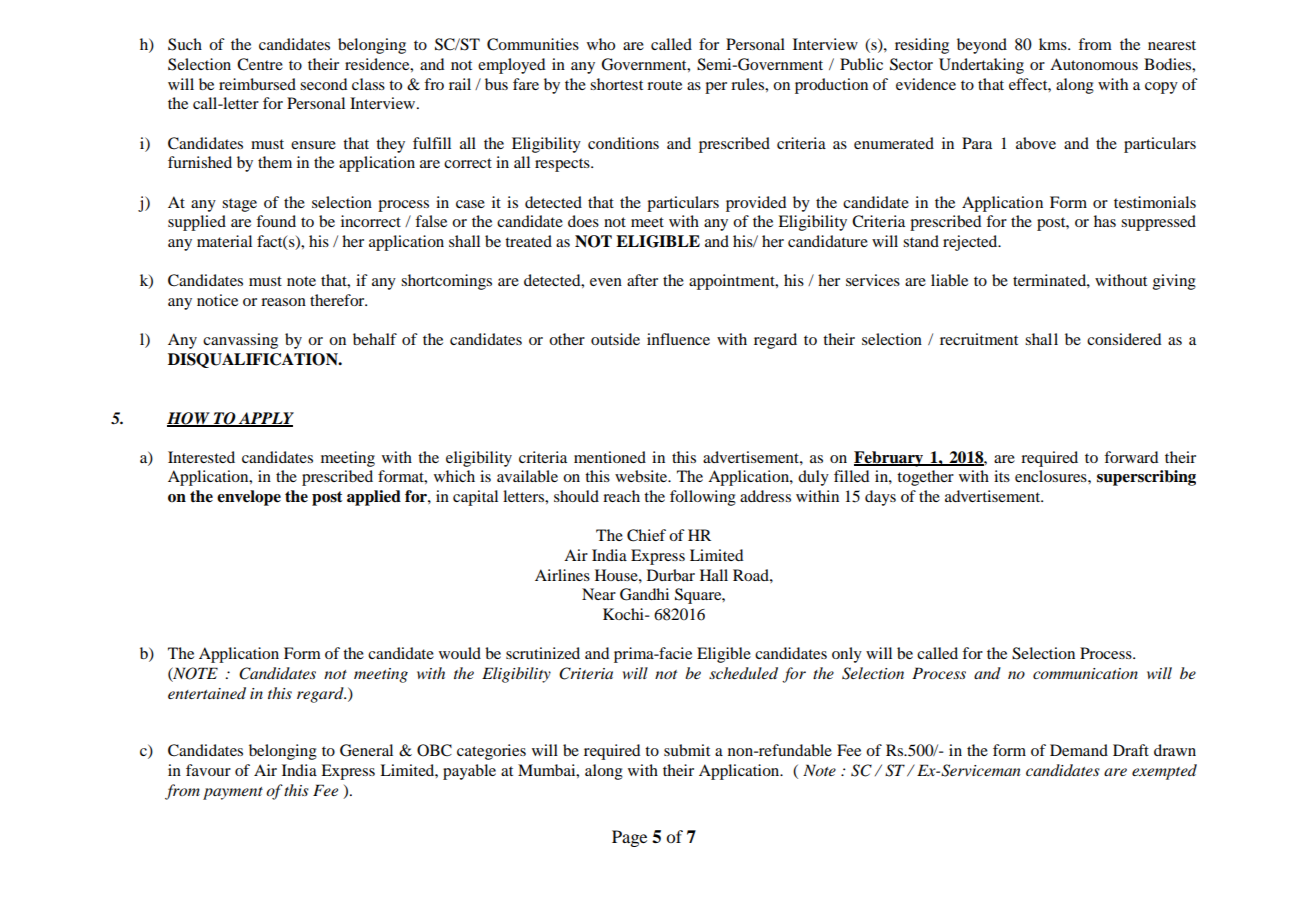 Image resolution: width=1308 pixels, height=924 pixels. What do you see at coordinates (971, 243) in the page?
I see `rejected` at bounding box center [971, 243].
